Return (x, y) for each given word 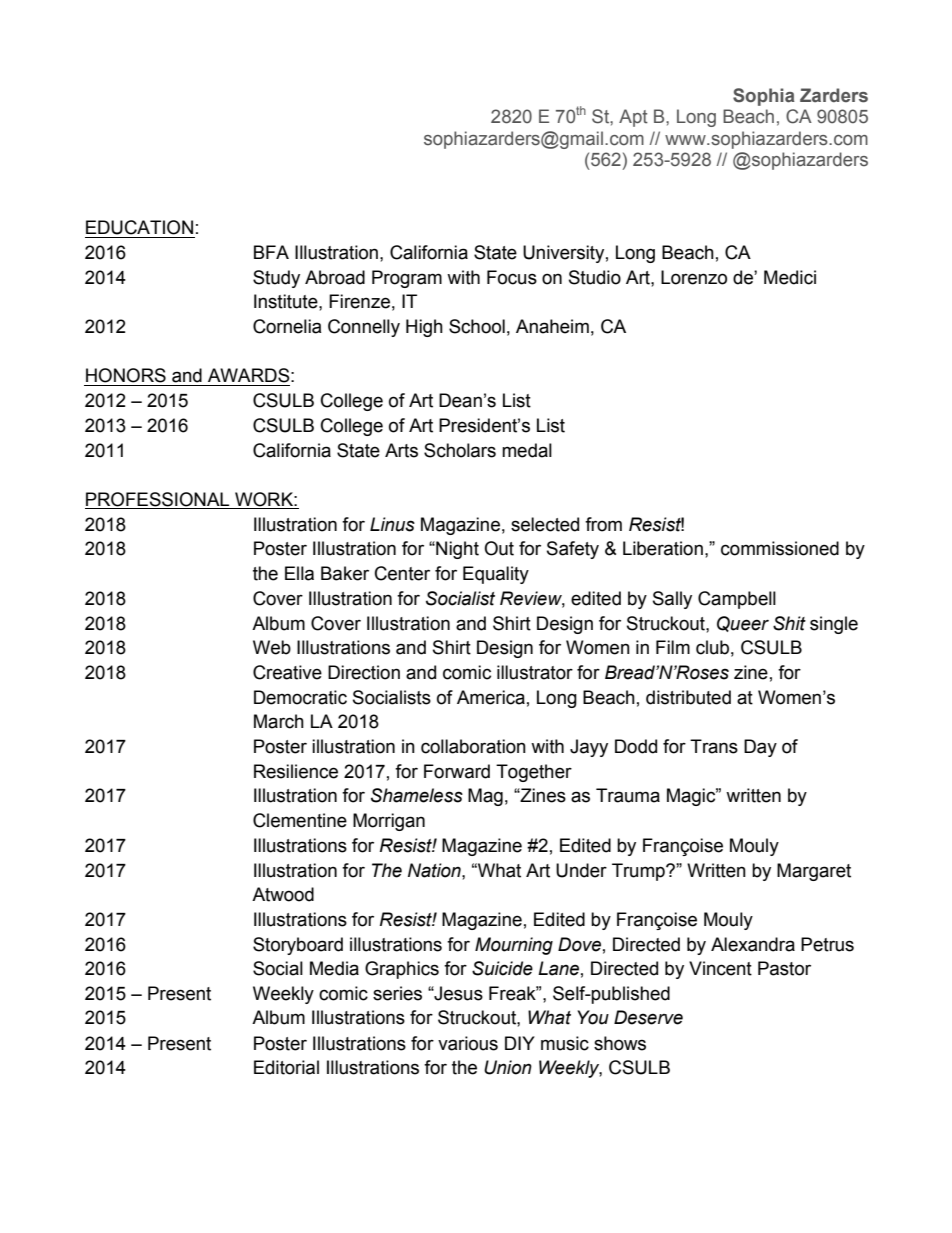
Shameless (417, 795)
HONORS (126, 375)
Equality (496, 575)
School (477, 326)
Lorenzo (694, 277)
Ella (299, 573)
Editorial (286, 1067)
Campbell (737, 600)
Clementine (300, 820)
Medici (790, 277)
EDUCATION (139, 227)
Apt (633, 118)
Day (760, 748)
